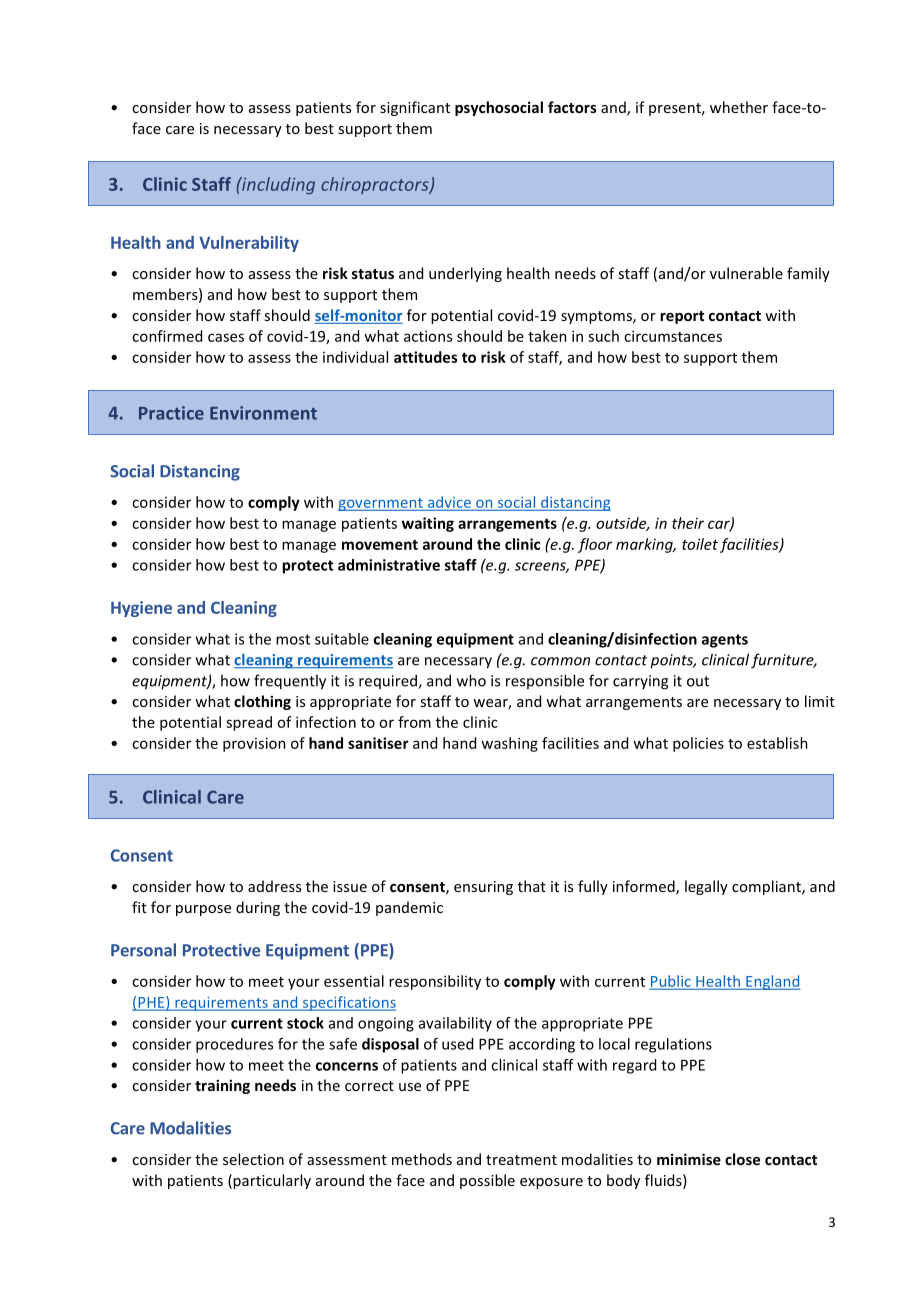 The height and width of the screenshot is (1309, 924). What do you see at coordinates (277, 185) in the screenshot?
I see `including` at bounding box center [277, 185].
